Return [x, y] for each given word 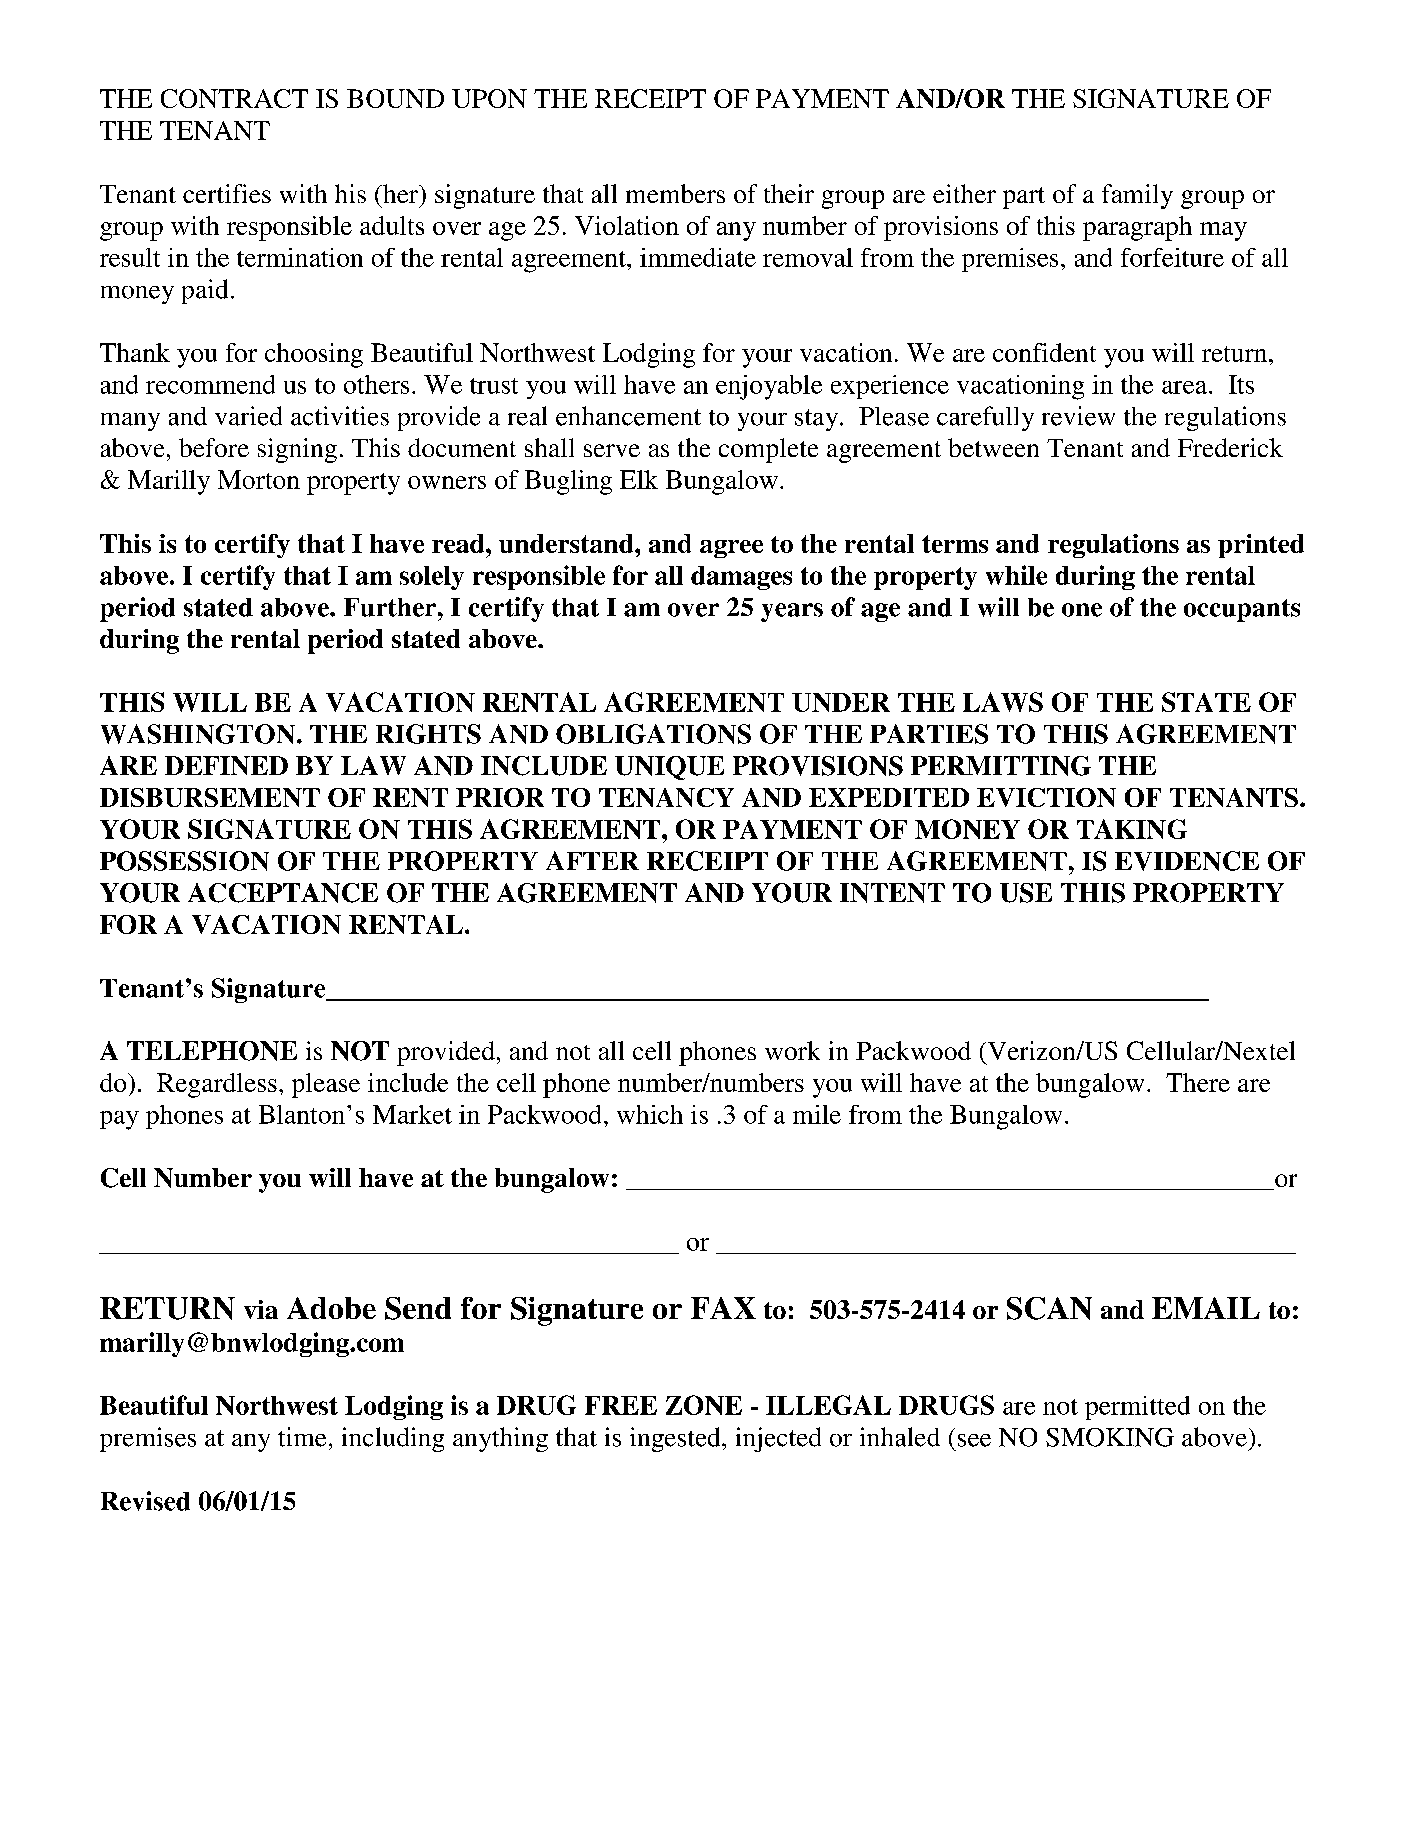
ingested [676, 1439]
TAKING [1132, 829]
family [1137, 196]
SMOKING [1110, 1437]
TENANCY [666, 797]
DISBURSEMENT [210, 797]
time [302, 1437]
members [675, 193]
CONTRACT [234, 98]
